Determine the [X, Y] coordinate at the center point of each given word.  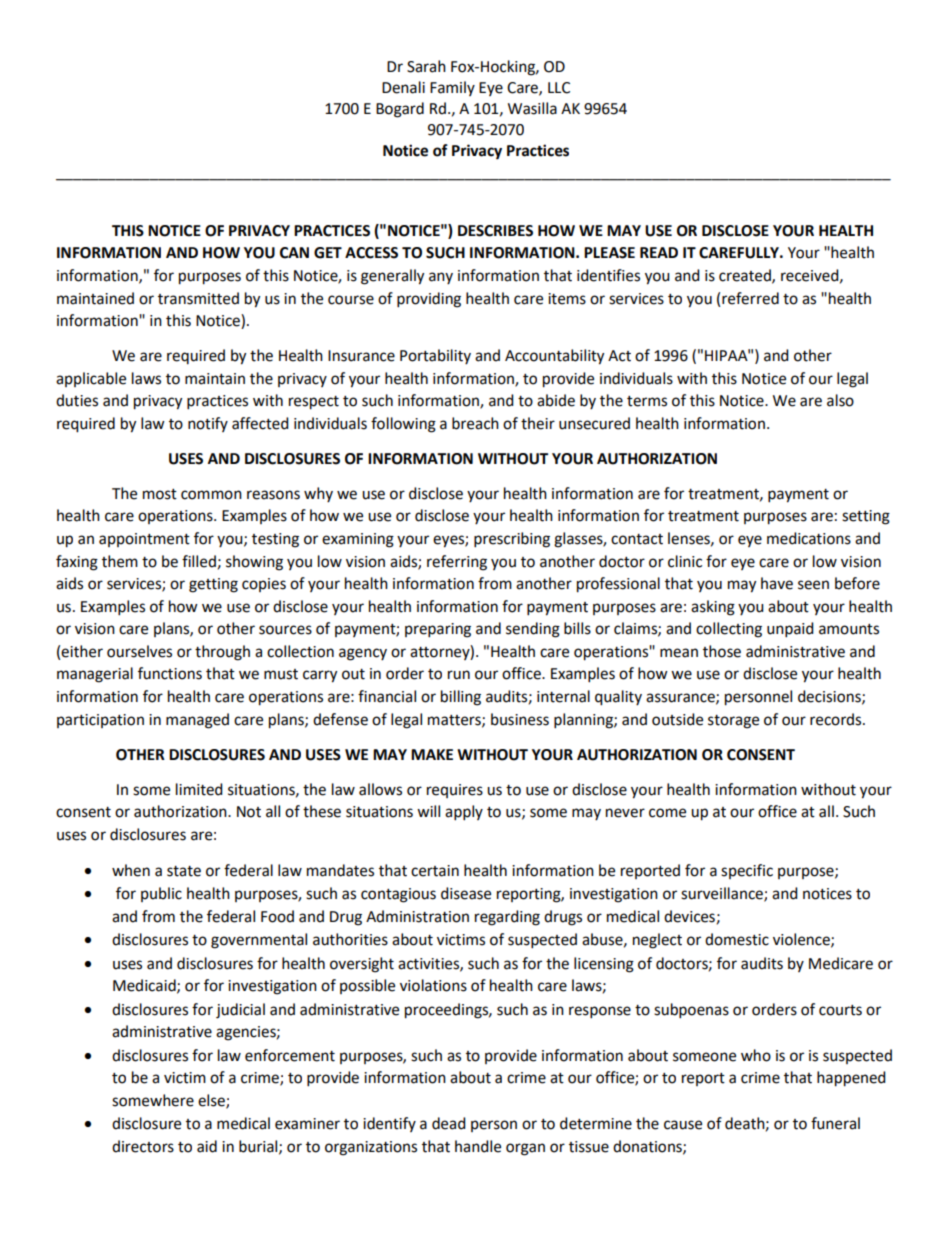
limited [199, 789]
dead [449, 1123]
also [840, 400]
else [212, 1101]
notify [208, 424]
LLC [559, 88]
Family [452, 88]
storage [733, 722]
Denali [403, 87]
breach [475, 423]
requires [455, 791]
